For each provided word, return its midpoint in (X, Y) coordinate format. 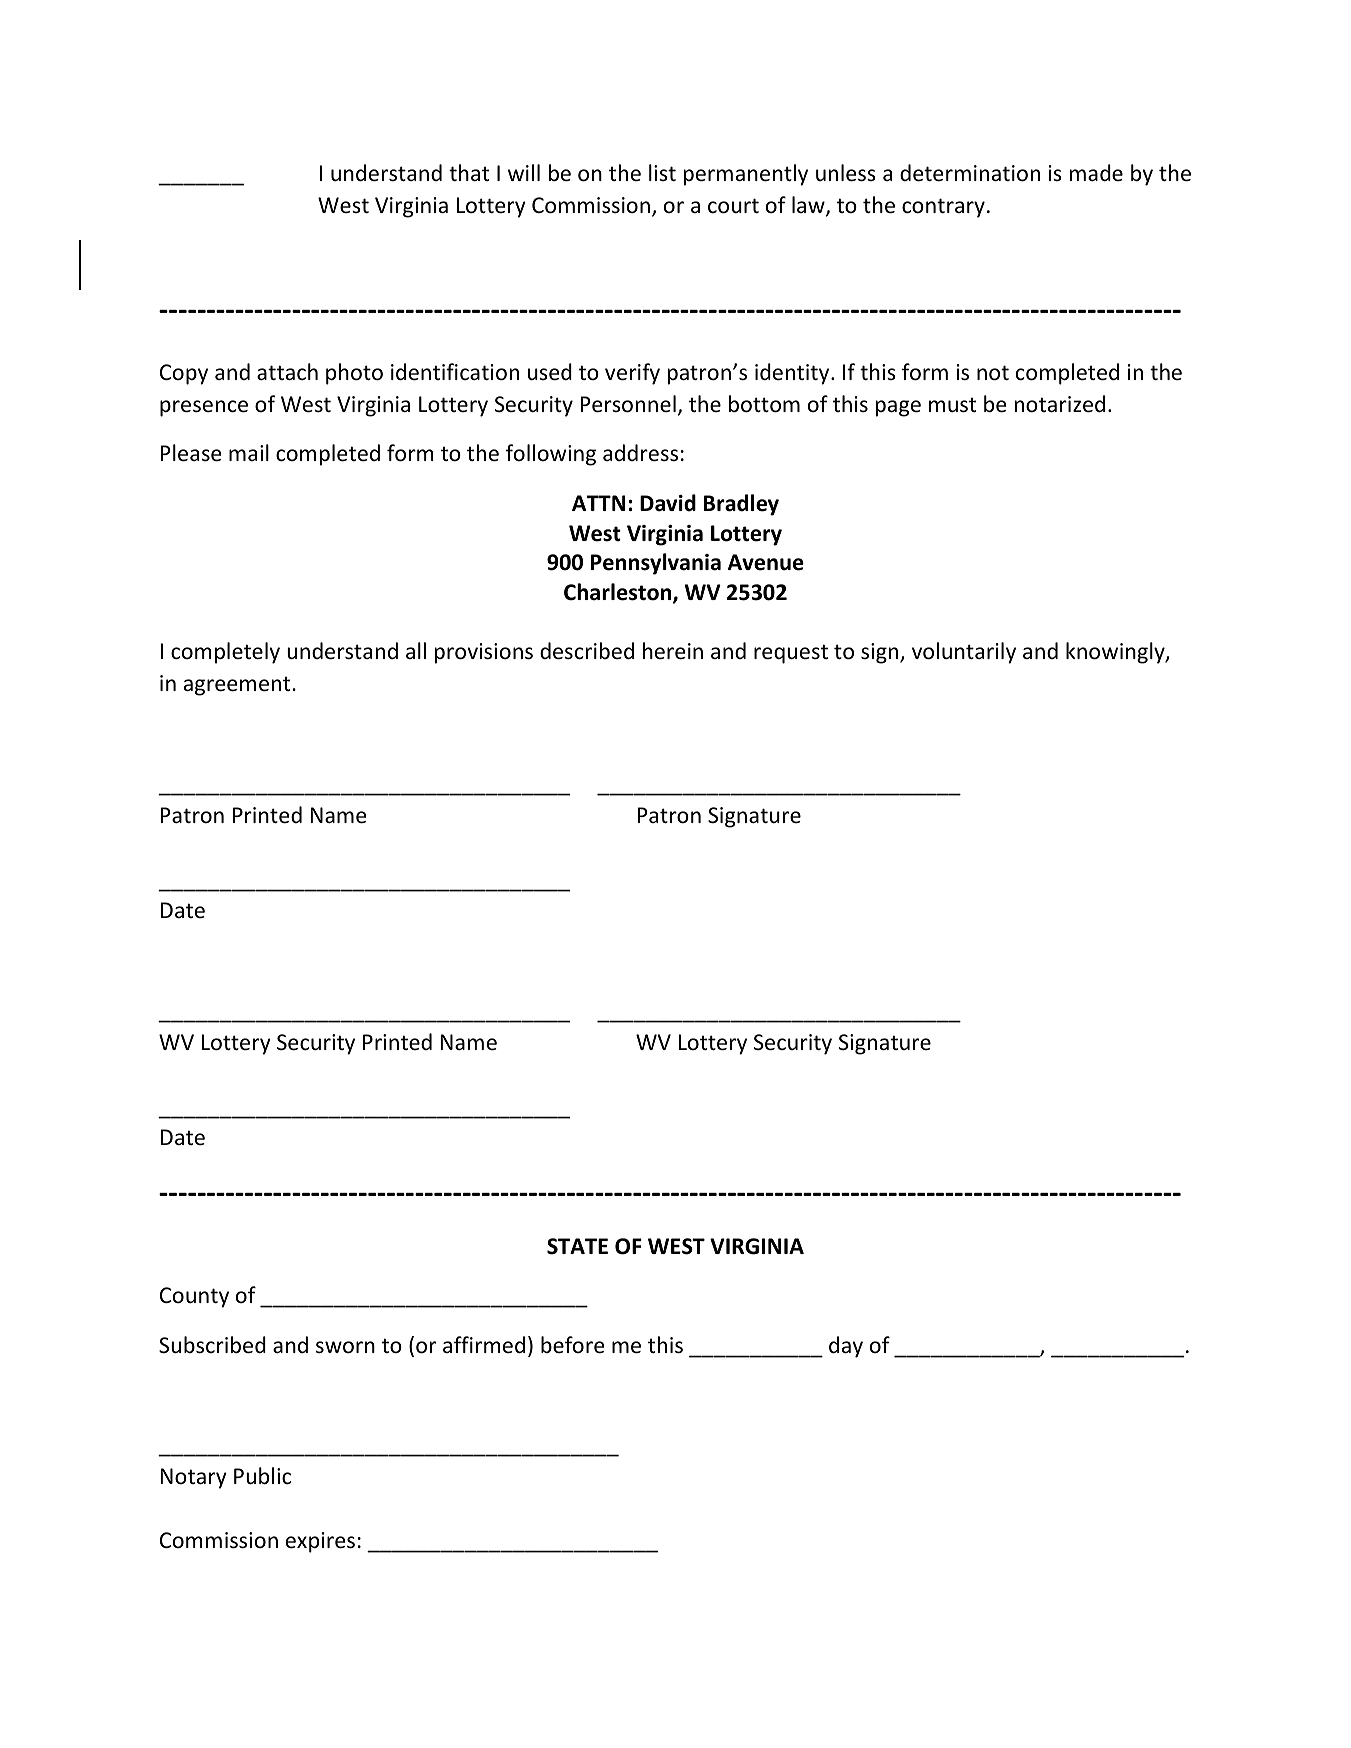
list (662, 172)
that (469, 172)
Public (262, 1476)
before (573, 1345)
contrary (943, 208)
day (846, 1347)
